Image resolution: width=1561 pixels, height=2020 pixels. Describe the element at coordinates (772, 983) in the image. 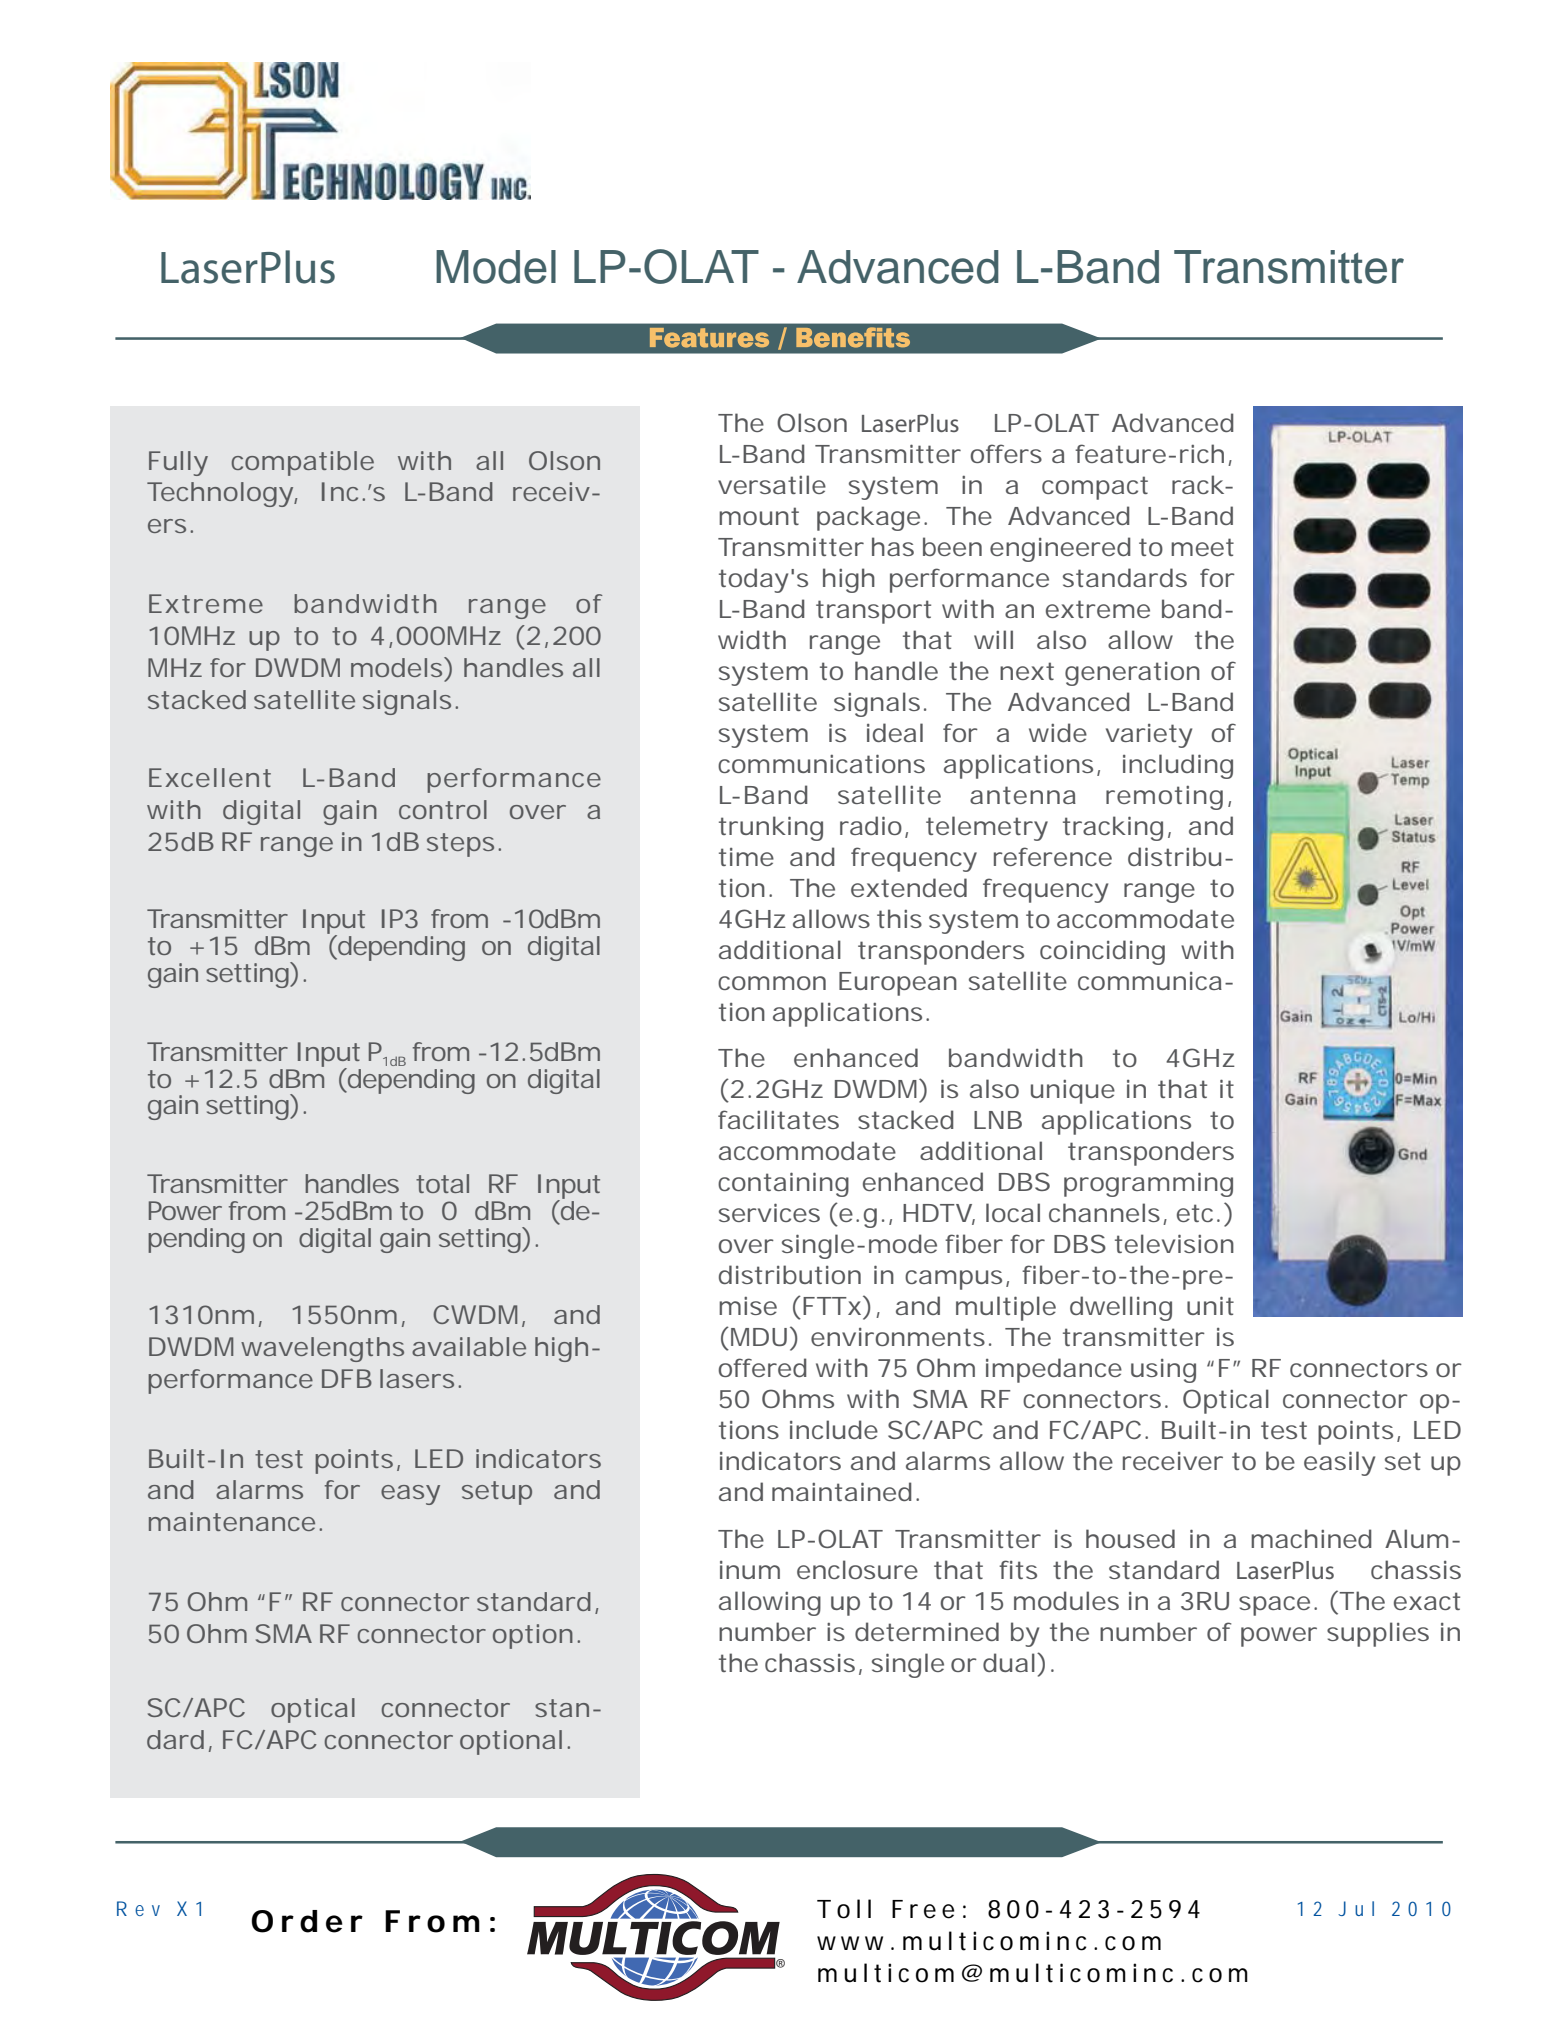

I see `common` at that location.
